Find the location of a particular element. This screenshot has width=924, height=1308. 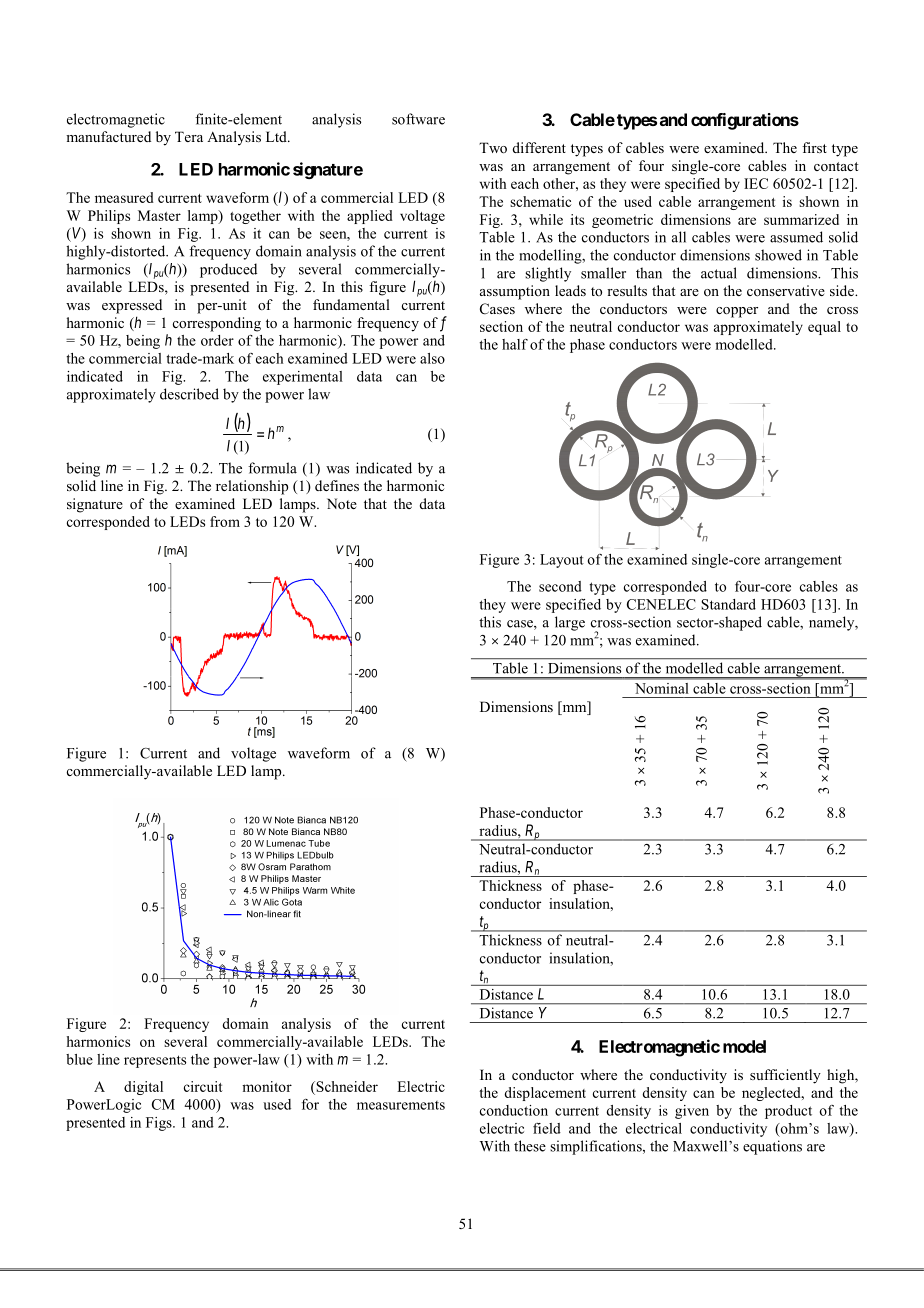

product is located at coordinates (788, 1112).
